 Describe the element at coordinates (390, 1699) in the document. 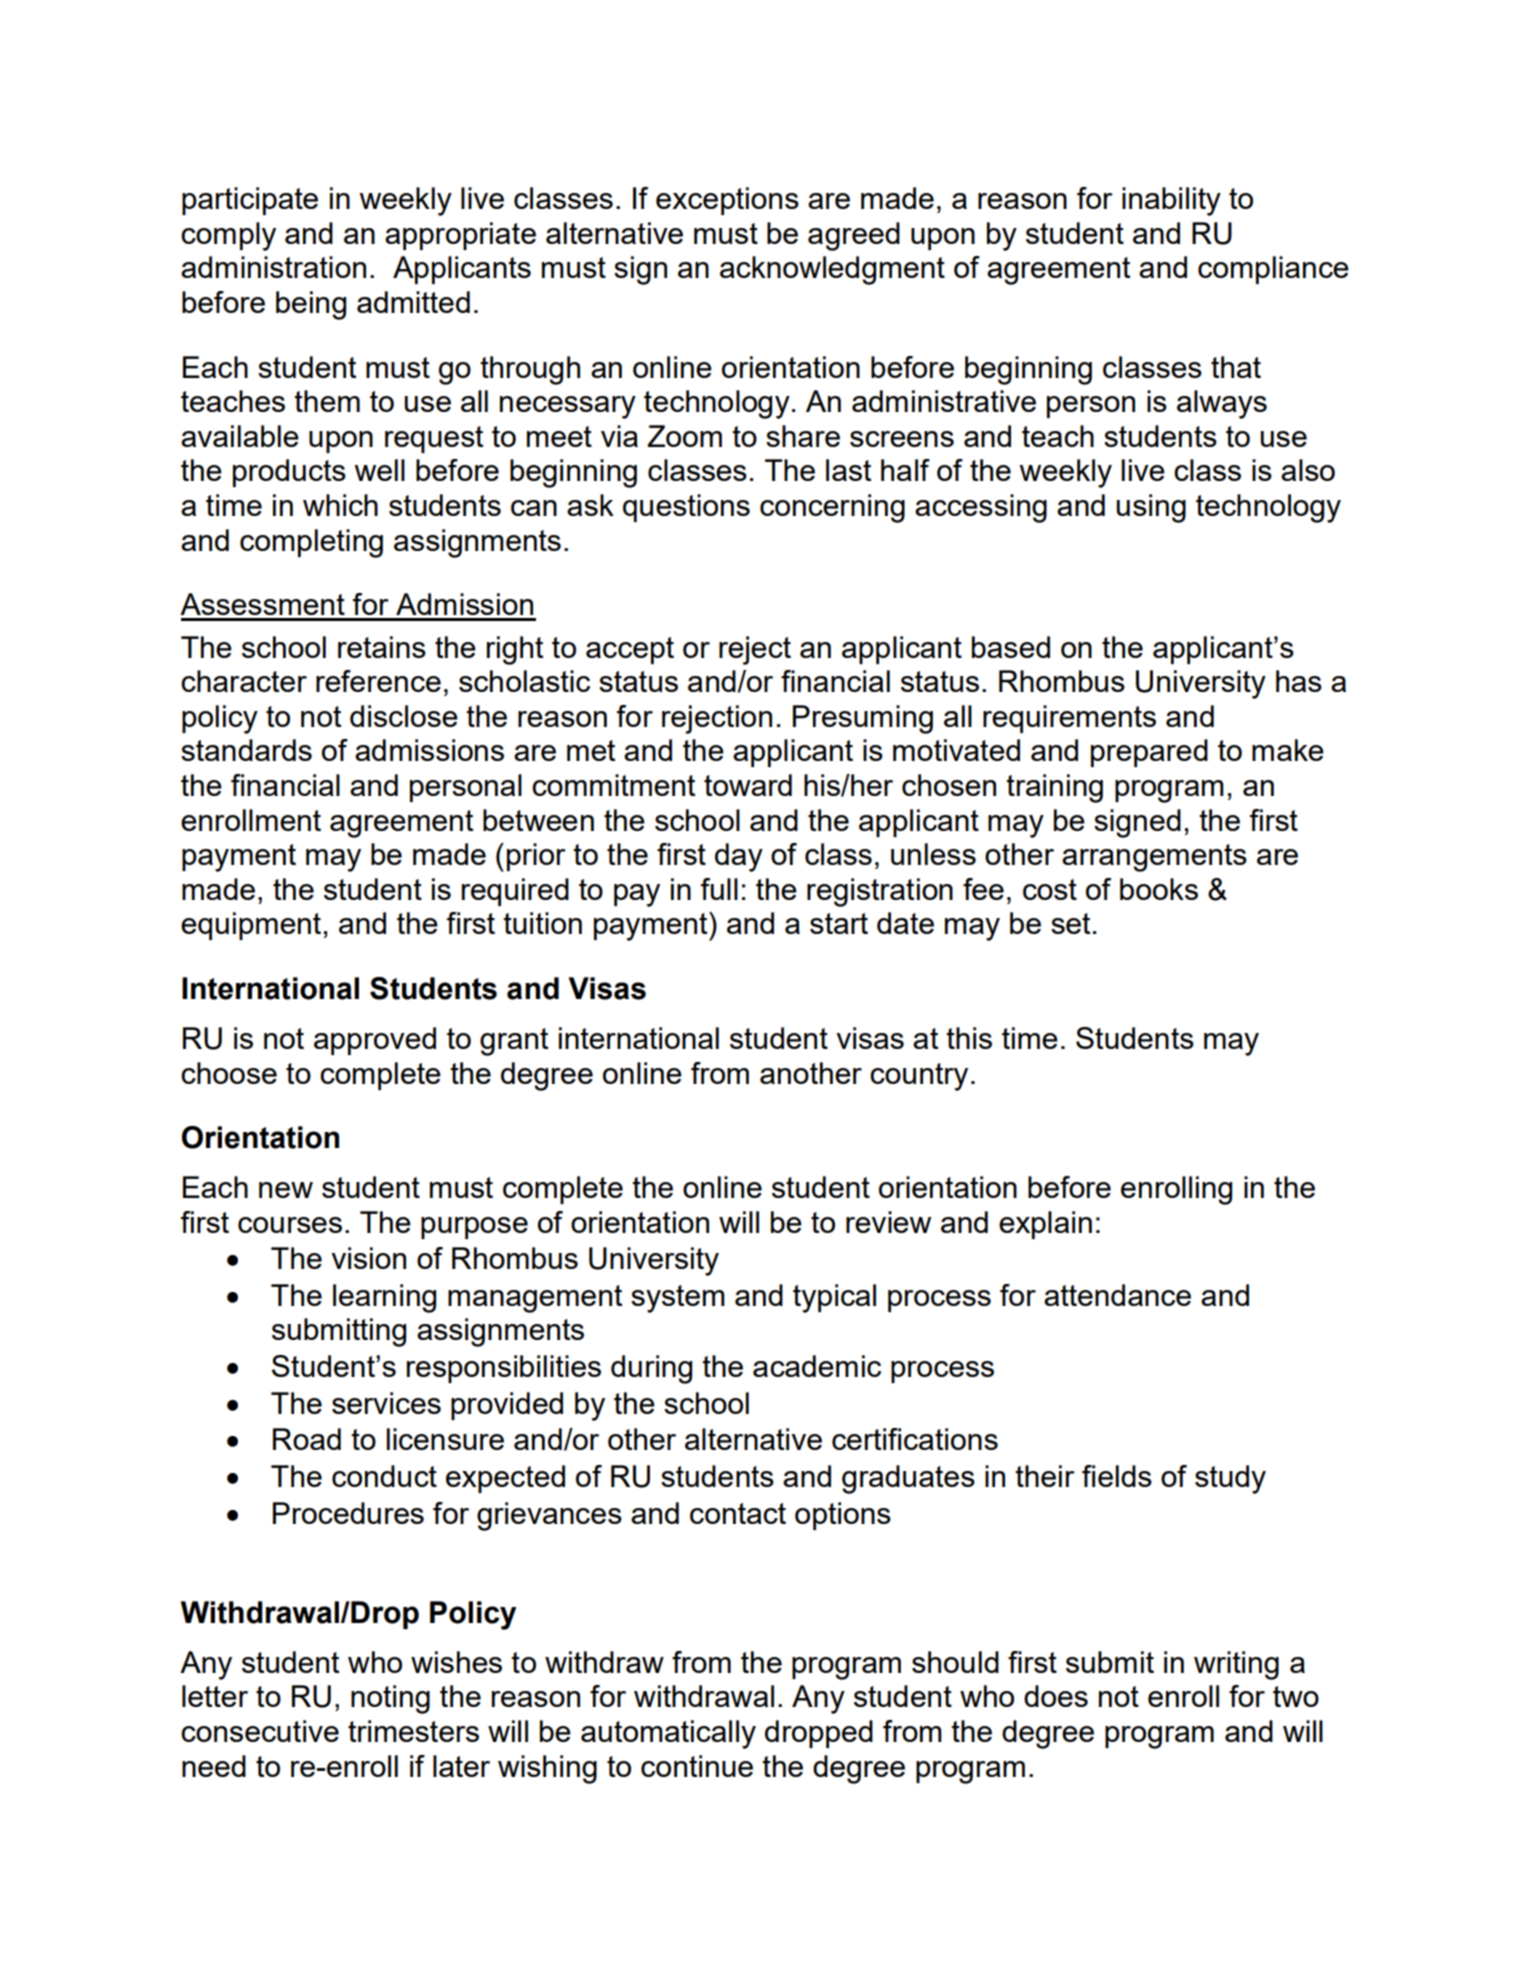

I see `noting` at that location.
